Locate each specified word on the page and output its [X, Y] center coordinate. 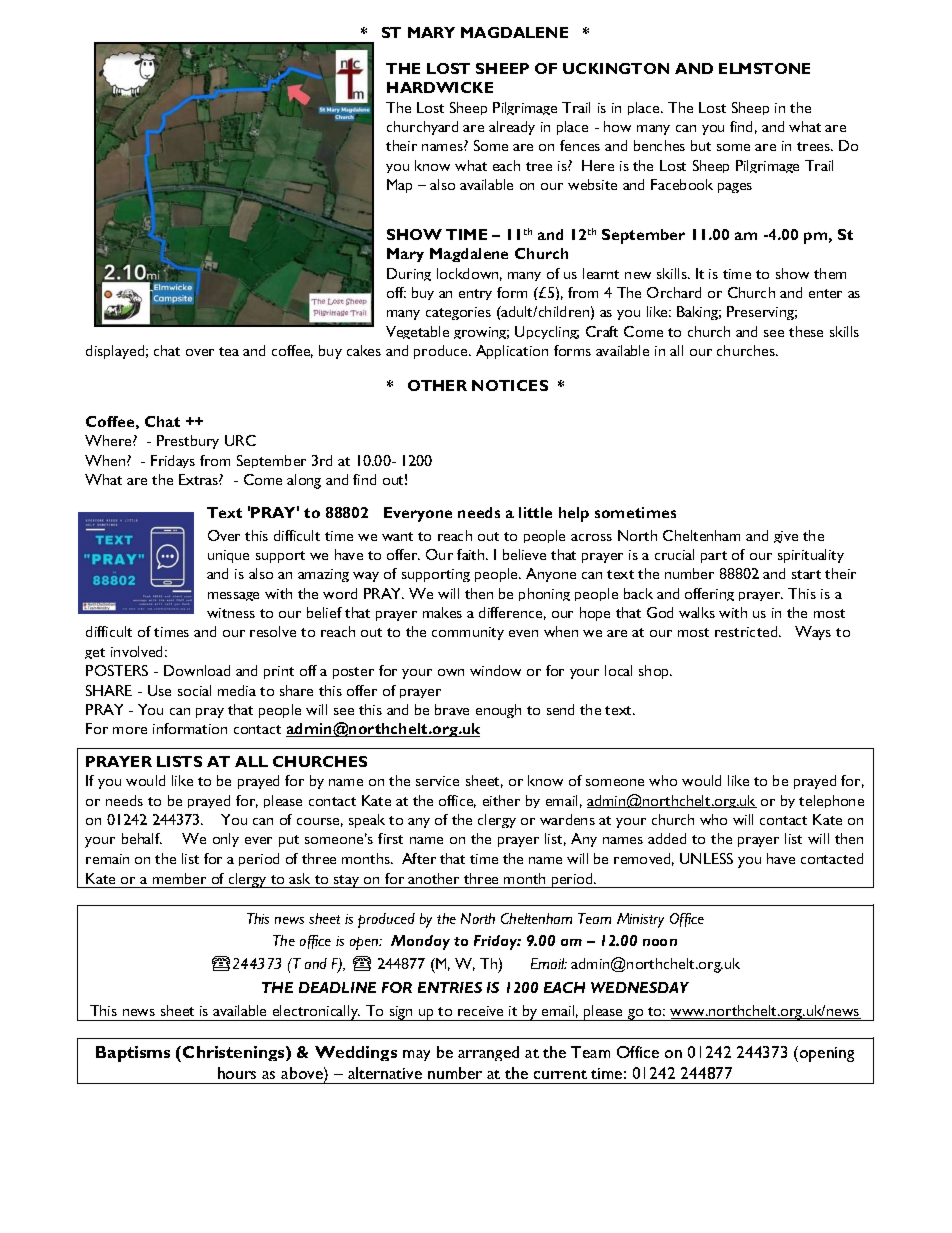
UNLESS [706, 858]
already [512, 128]
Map [399, 186]
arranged [488, 1053]
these [806, 331]
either [501, 800]
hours [237, 1073]
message [233, 596]
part [714, 557]
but [701, 145]
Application [512, 352]
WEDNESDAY [640, 987]
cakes [364, 350]
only [226, 840]
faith [472, 554]
